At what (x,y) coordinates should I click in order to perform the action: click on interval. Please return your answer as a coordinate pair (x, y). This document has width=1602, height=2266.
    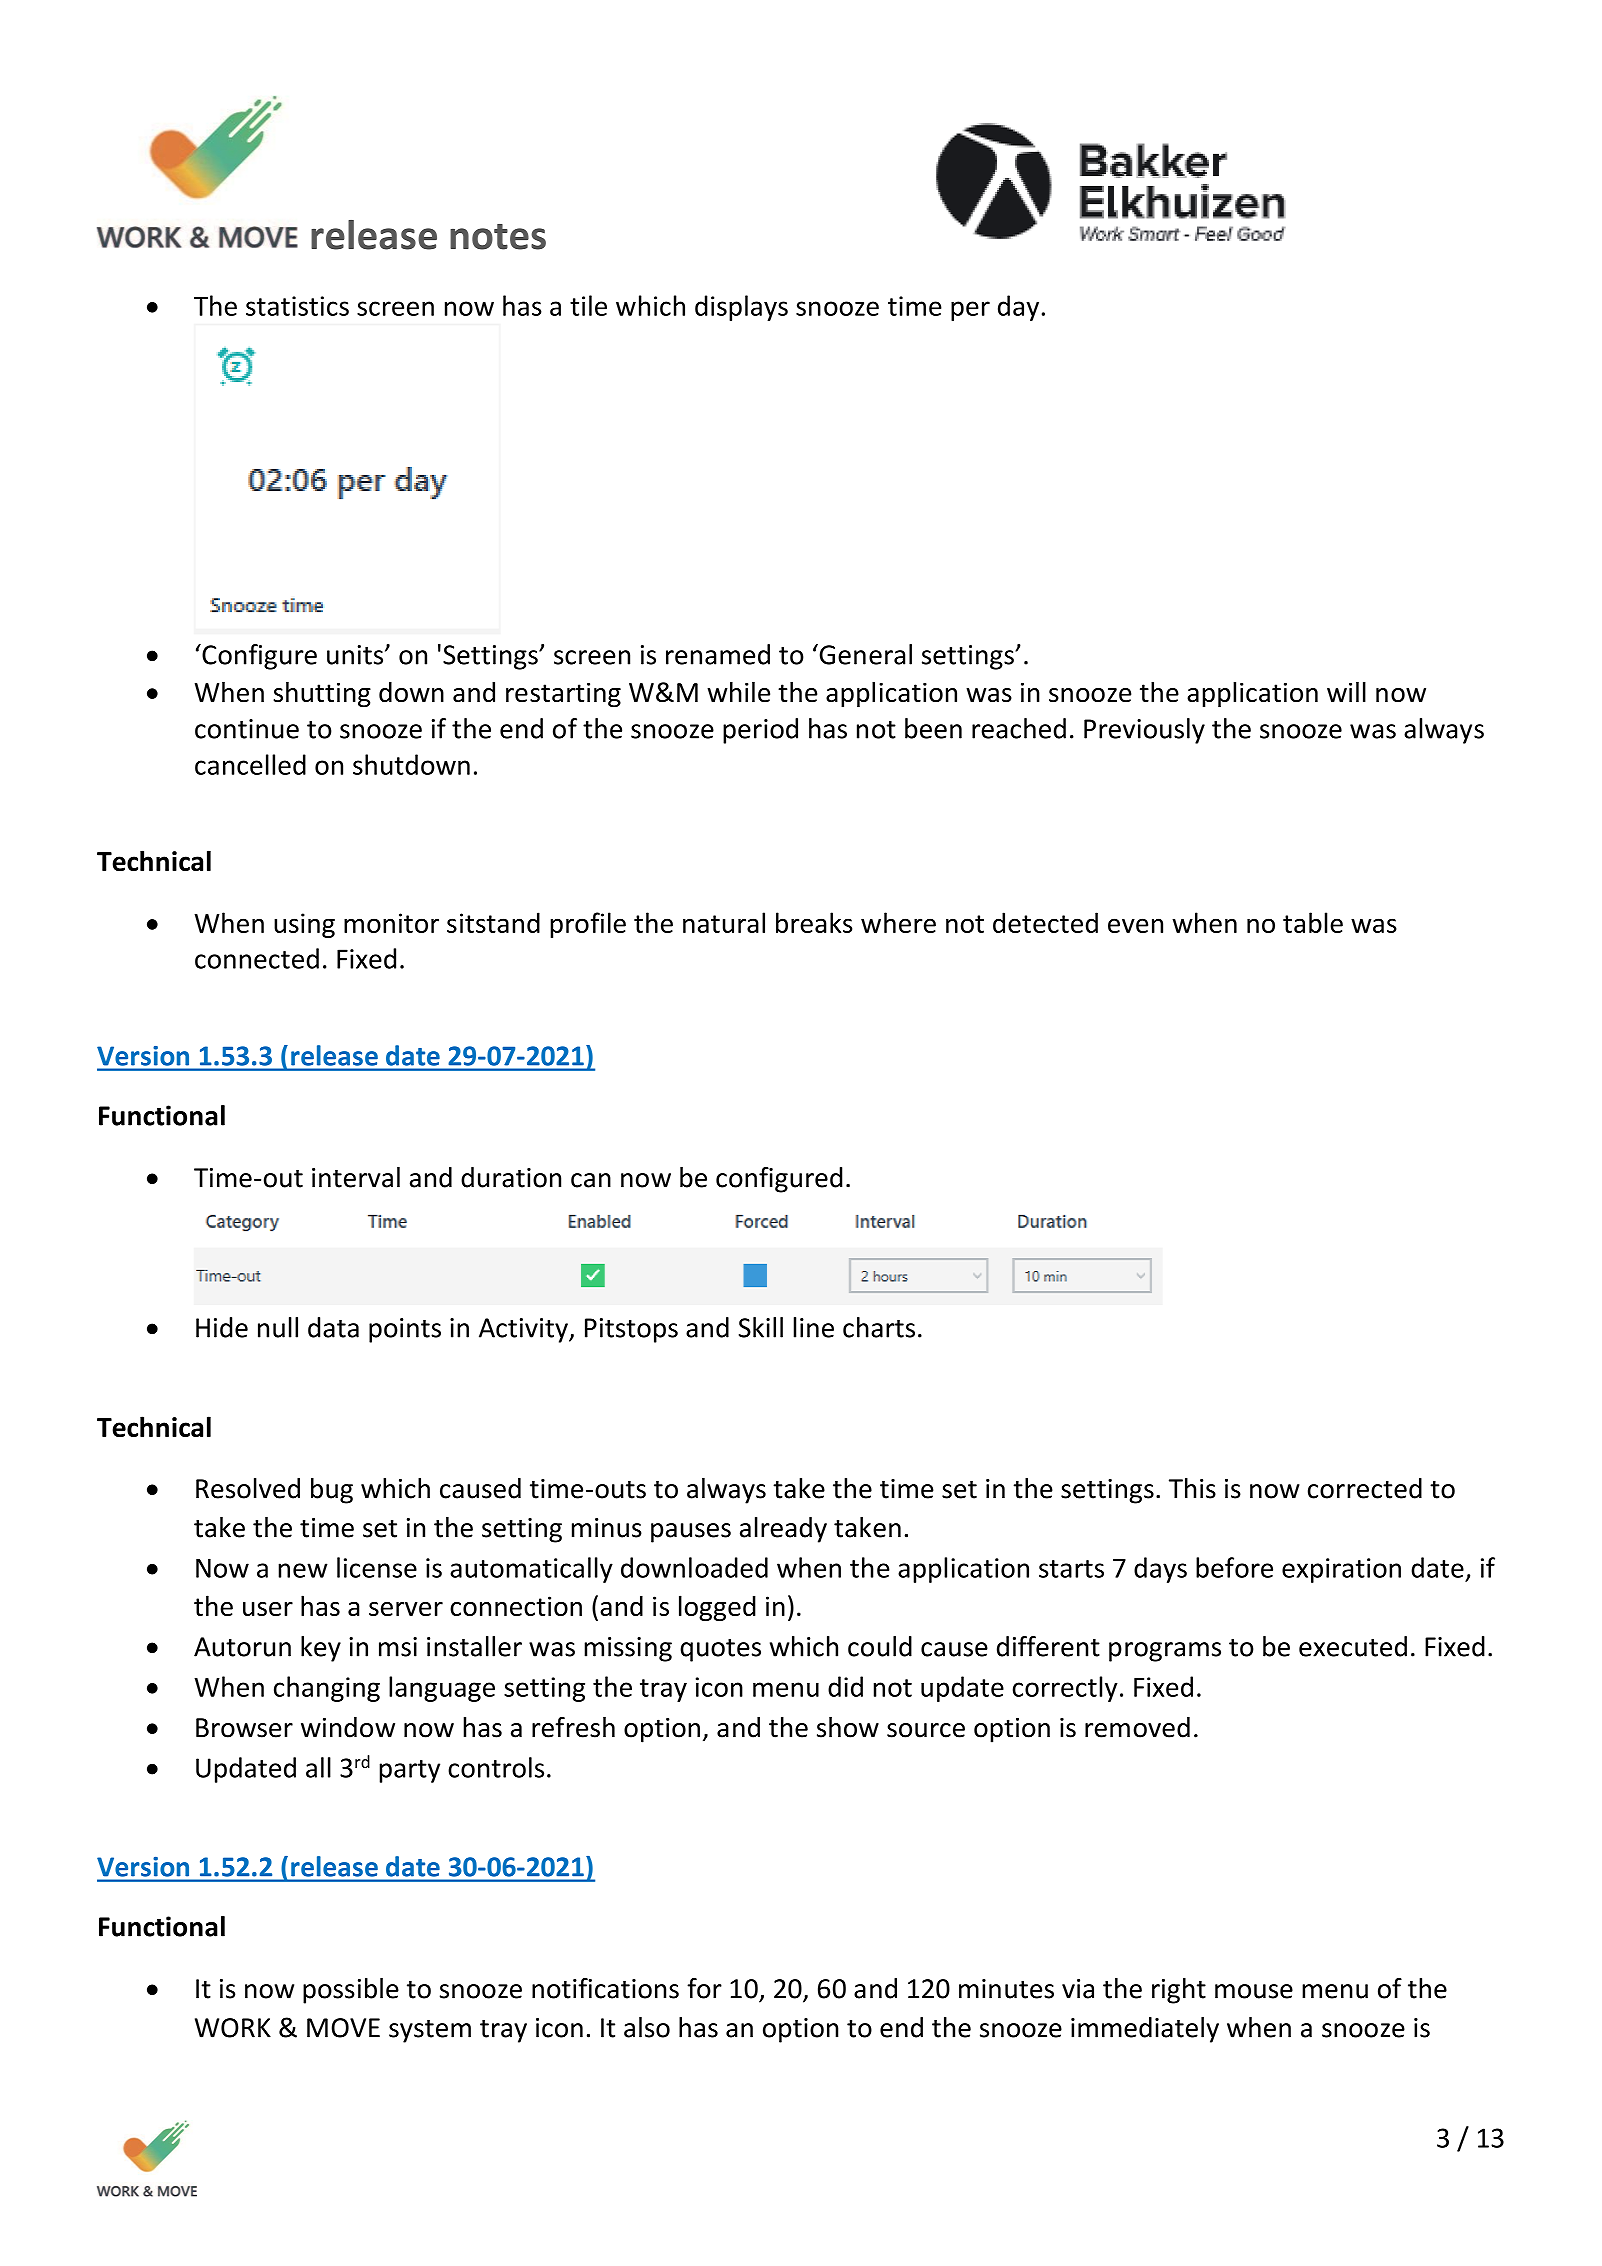
    Looking at the image, I should click on (356, 1177).
